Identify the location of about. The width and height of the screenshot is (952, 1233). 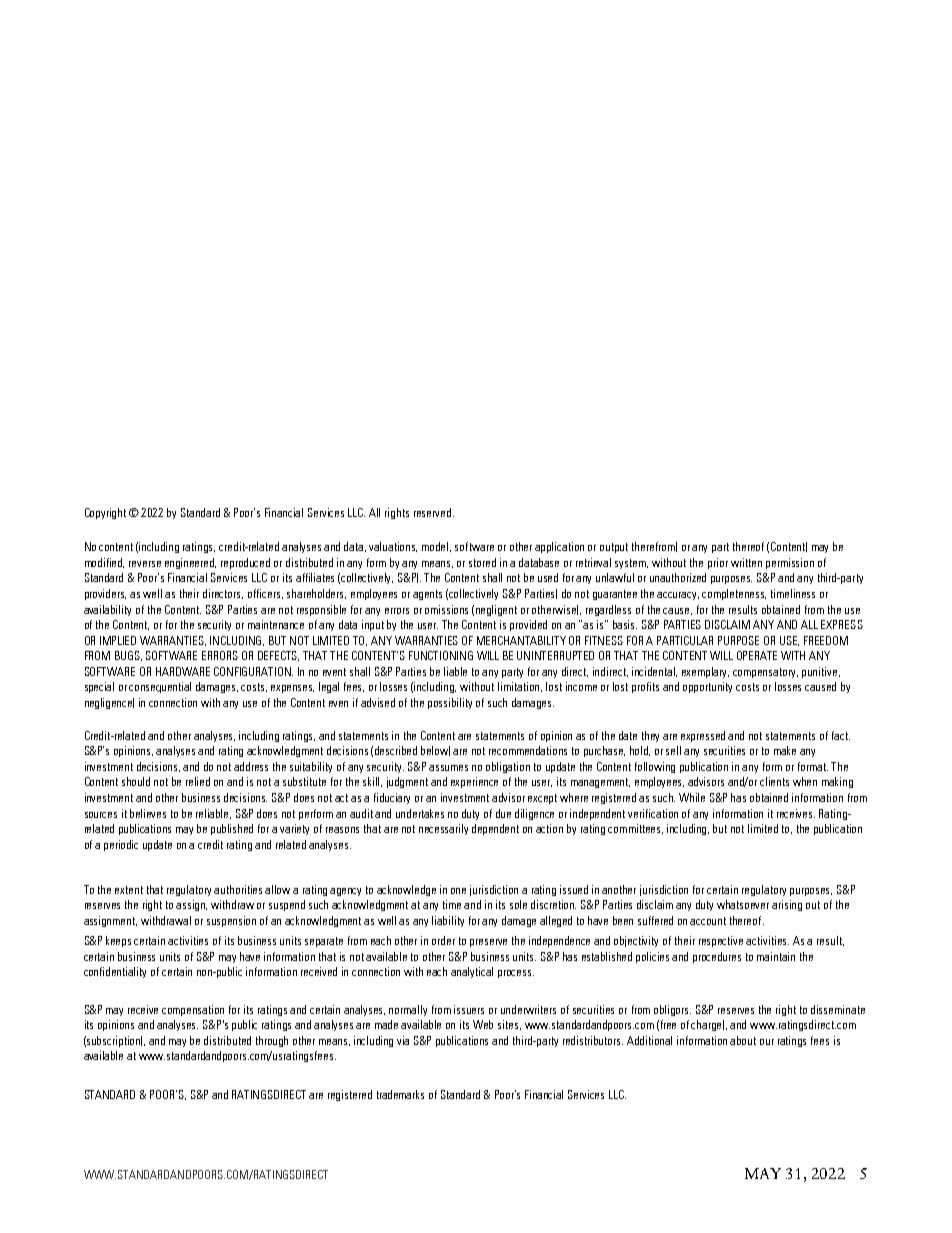
(743, 1040).
